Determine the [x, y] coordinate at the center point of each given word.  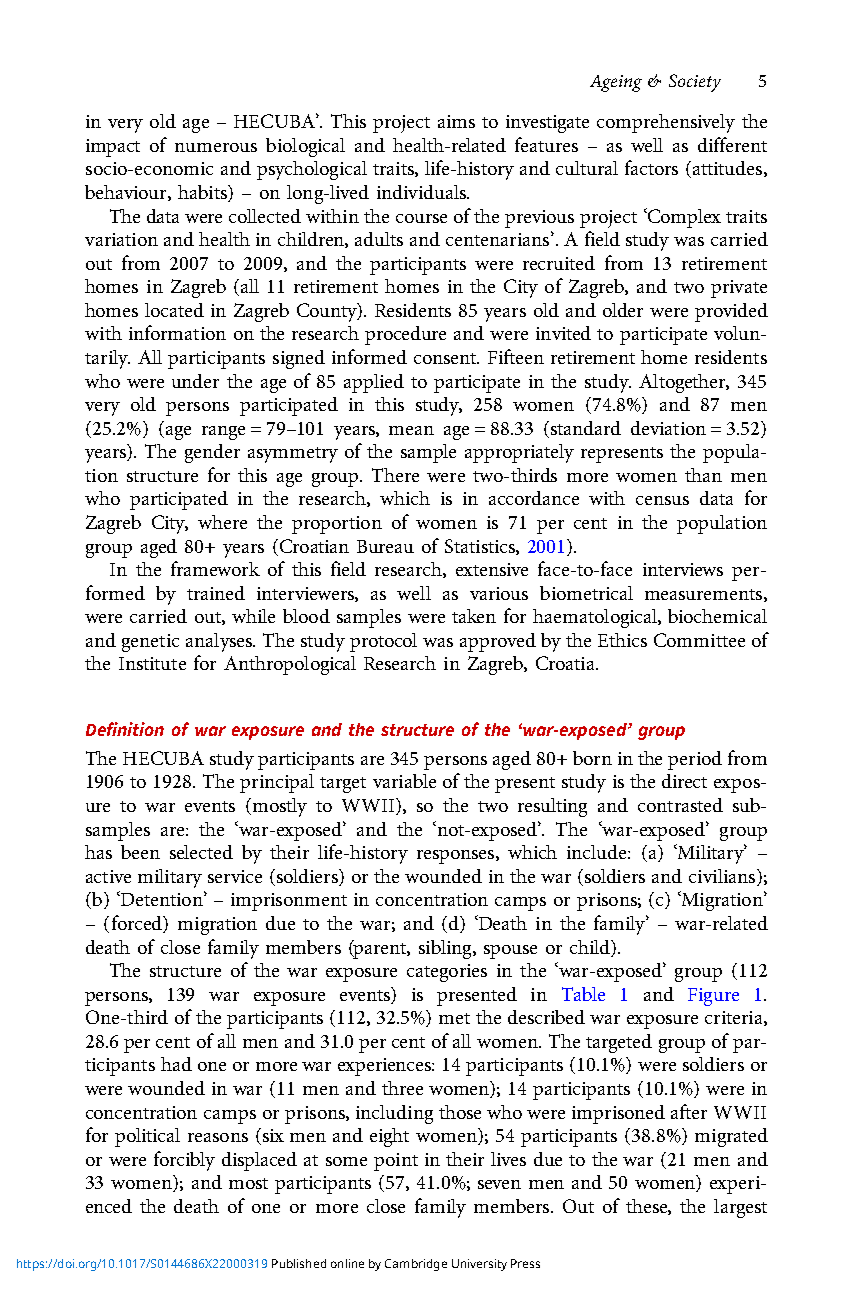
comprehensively [666, 123]
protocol [383, 642]
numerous [216, 147]
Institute [152, 663]
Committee [699, 640]
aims [456, 121]
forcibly [184, 1161]
